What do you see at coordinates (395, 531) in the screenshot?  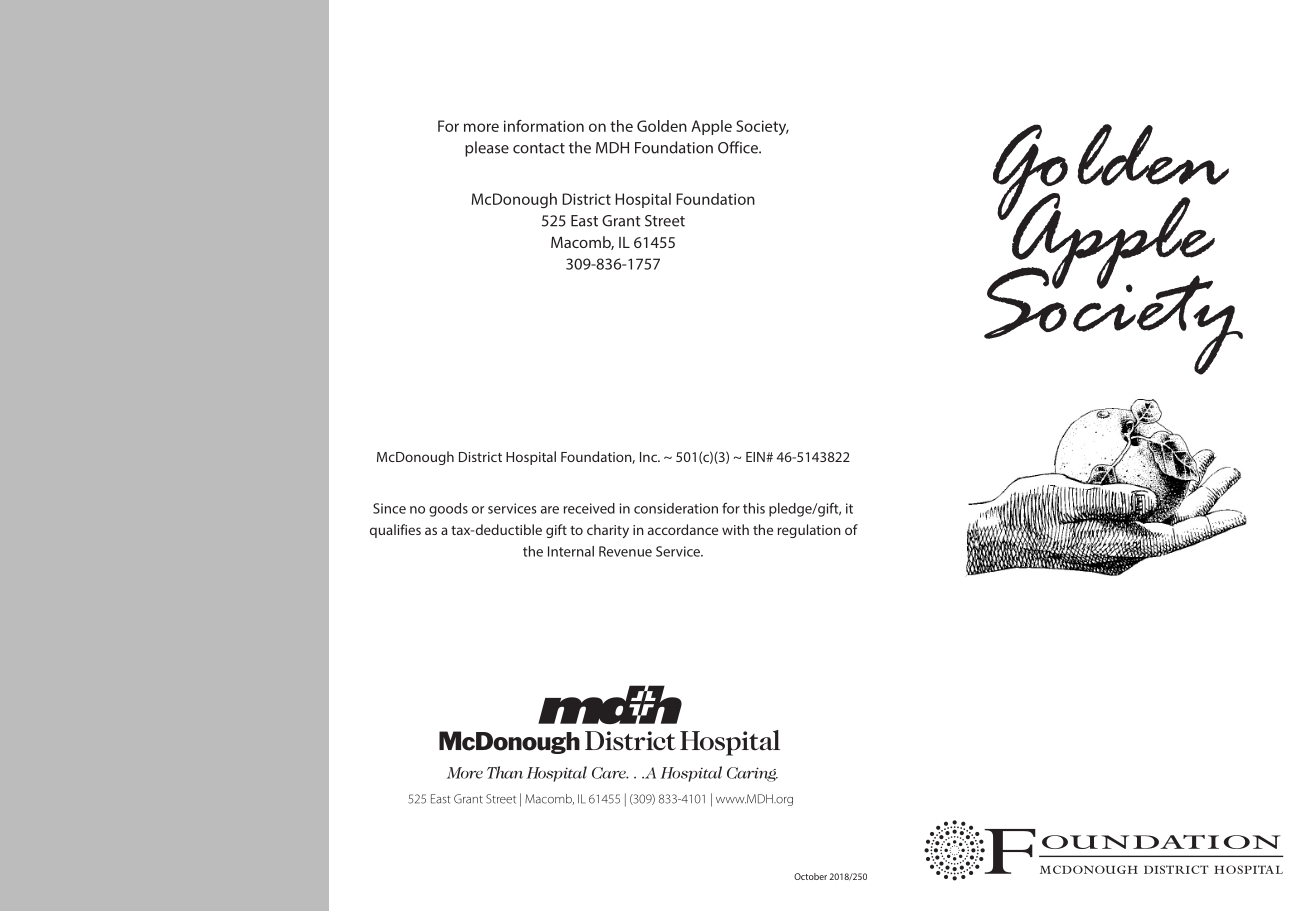 I see `qualifies` at bounding box center [395, 531].
